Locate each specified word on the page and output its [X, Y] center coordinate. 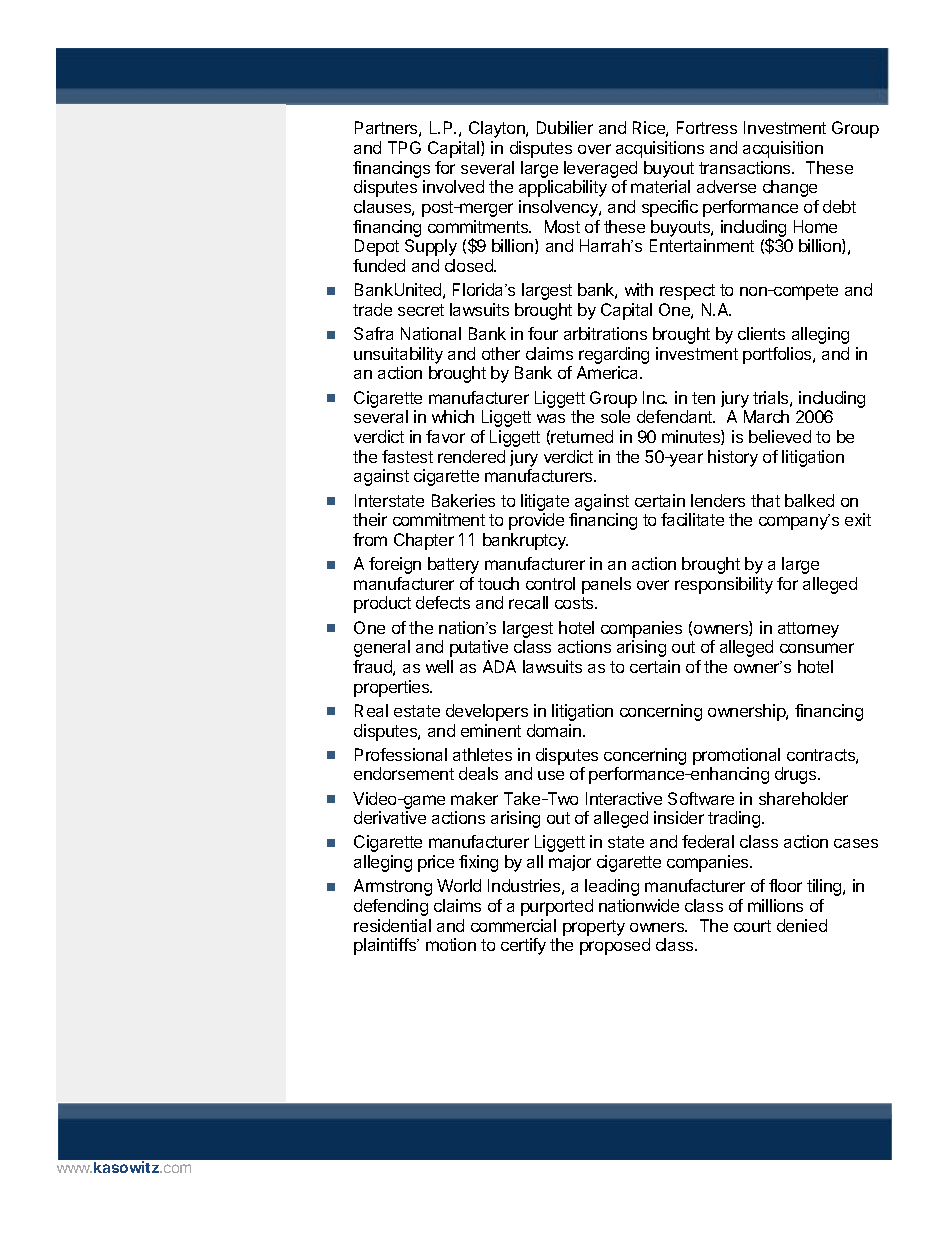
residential [392, 925]
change [790, 188]
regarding [614, 355]
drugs [797, 775]
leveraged [600, 169]
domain [554, 730]
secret [421, 310]
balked [809, 500]
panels [606, 585]
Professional [401, 754]
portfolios [778, 355]
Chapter [424, 541]
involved [453, 186]
